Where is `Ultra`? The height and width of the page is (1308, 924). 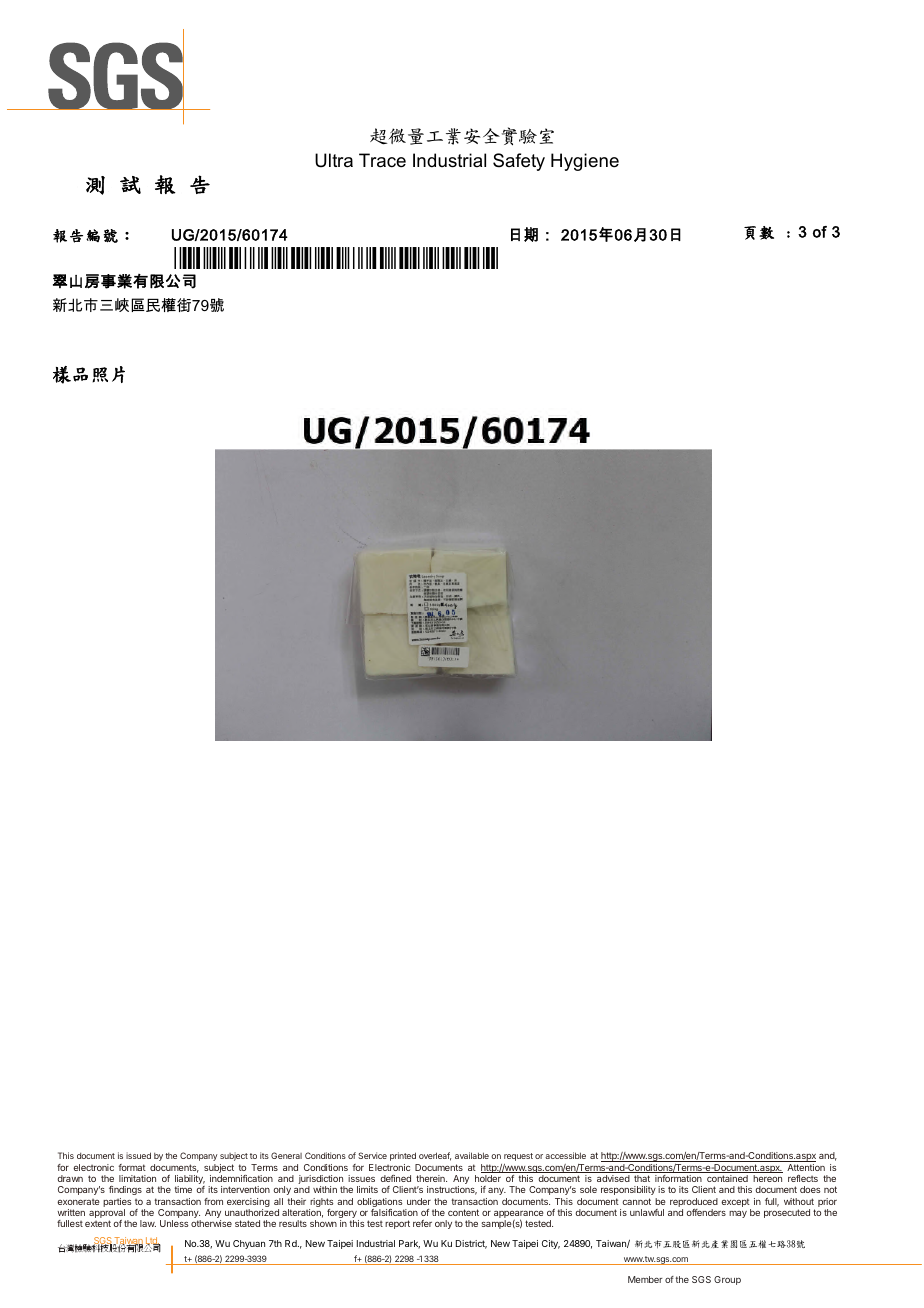
Ultra is located at coordinates (334, 160).
